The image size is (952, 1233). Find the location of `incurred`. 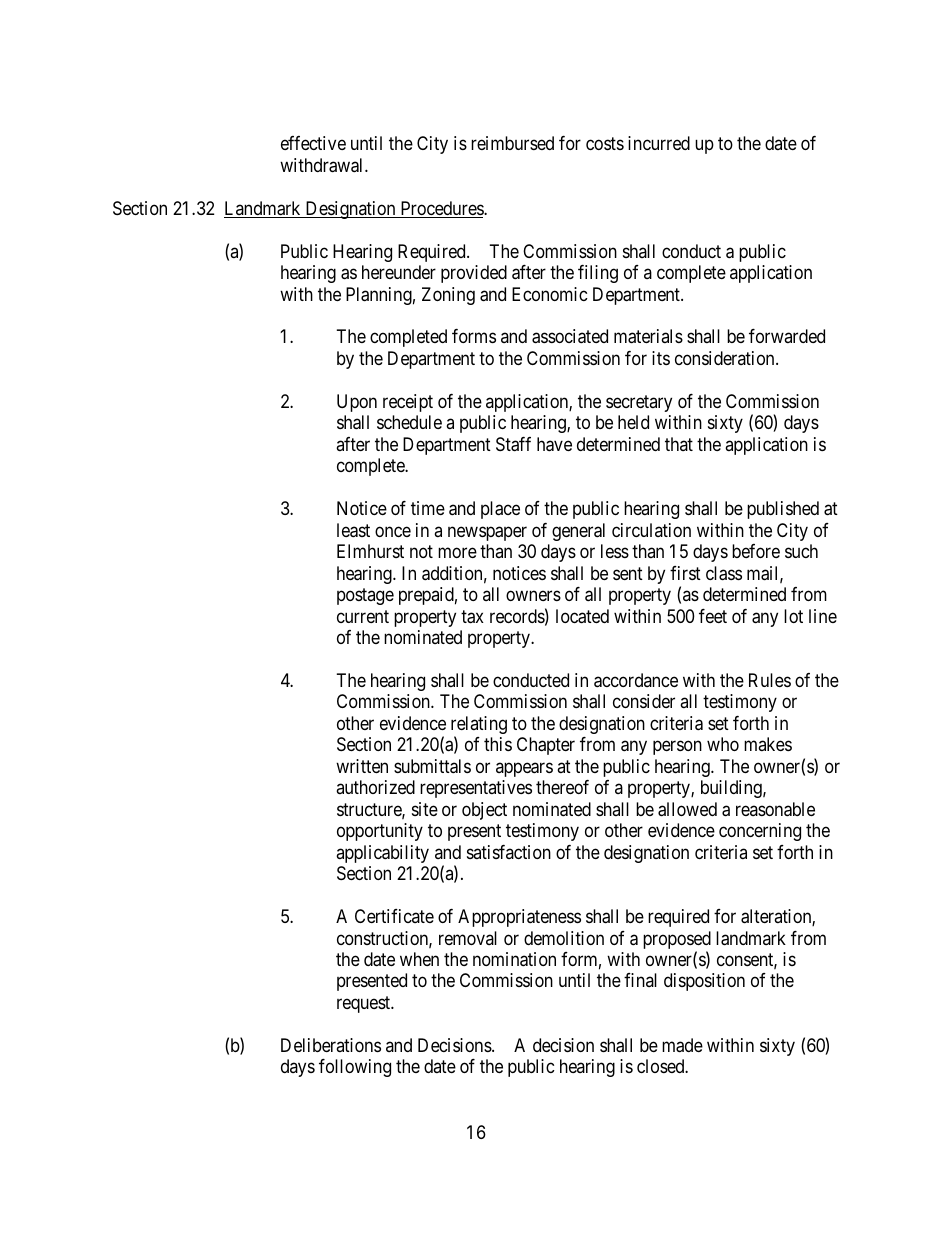

incurred is located at coordinates (659, 143).
